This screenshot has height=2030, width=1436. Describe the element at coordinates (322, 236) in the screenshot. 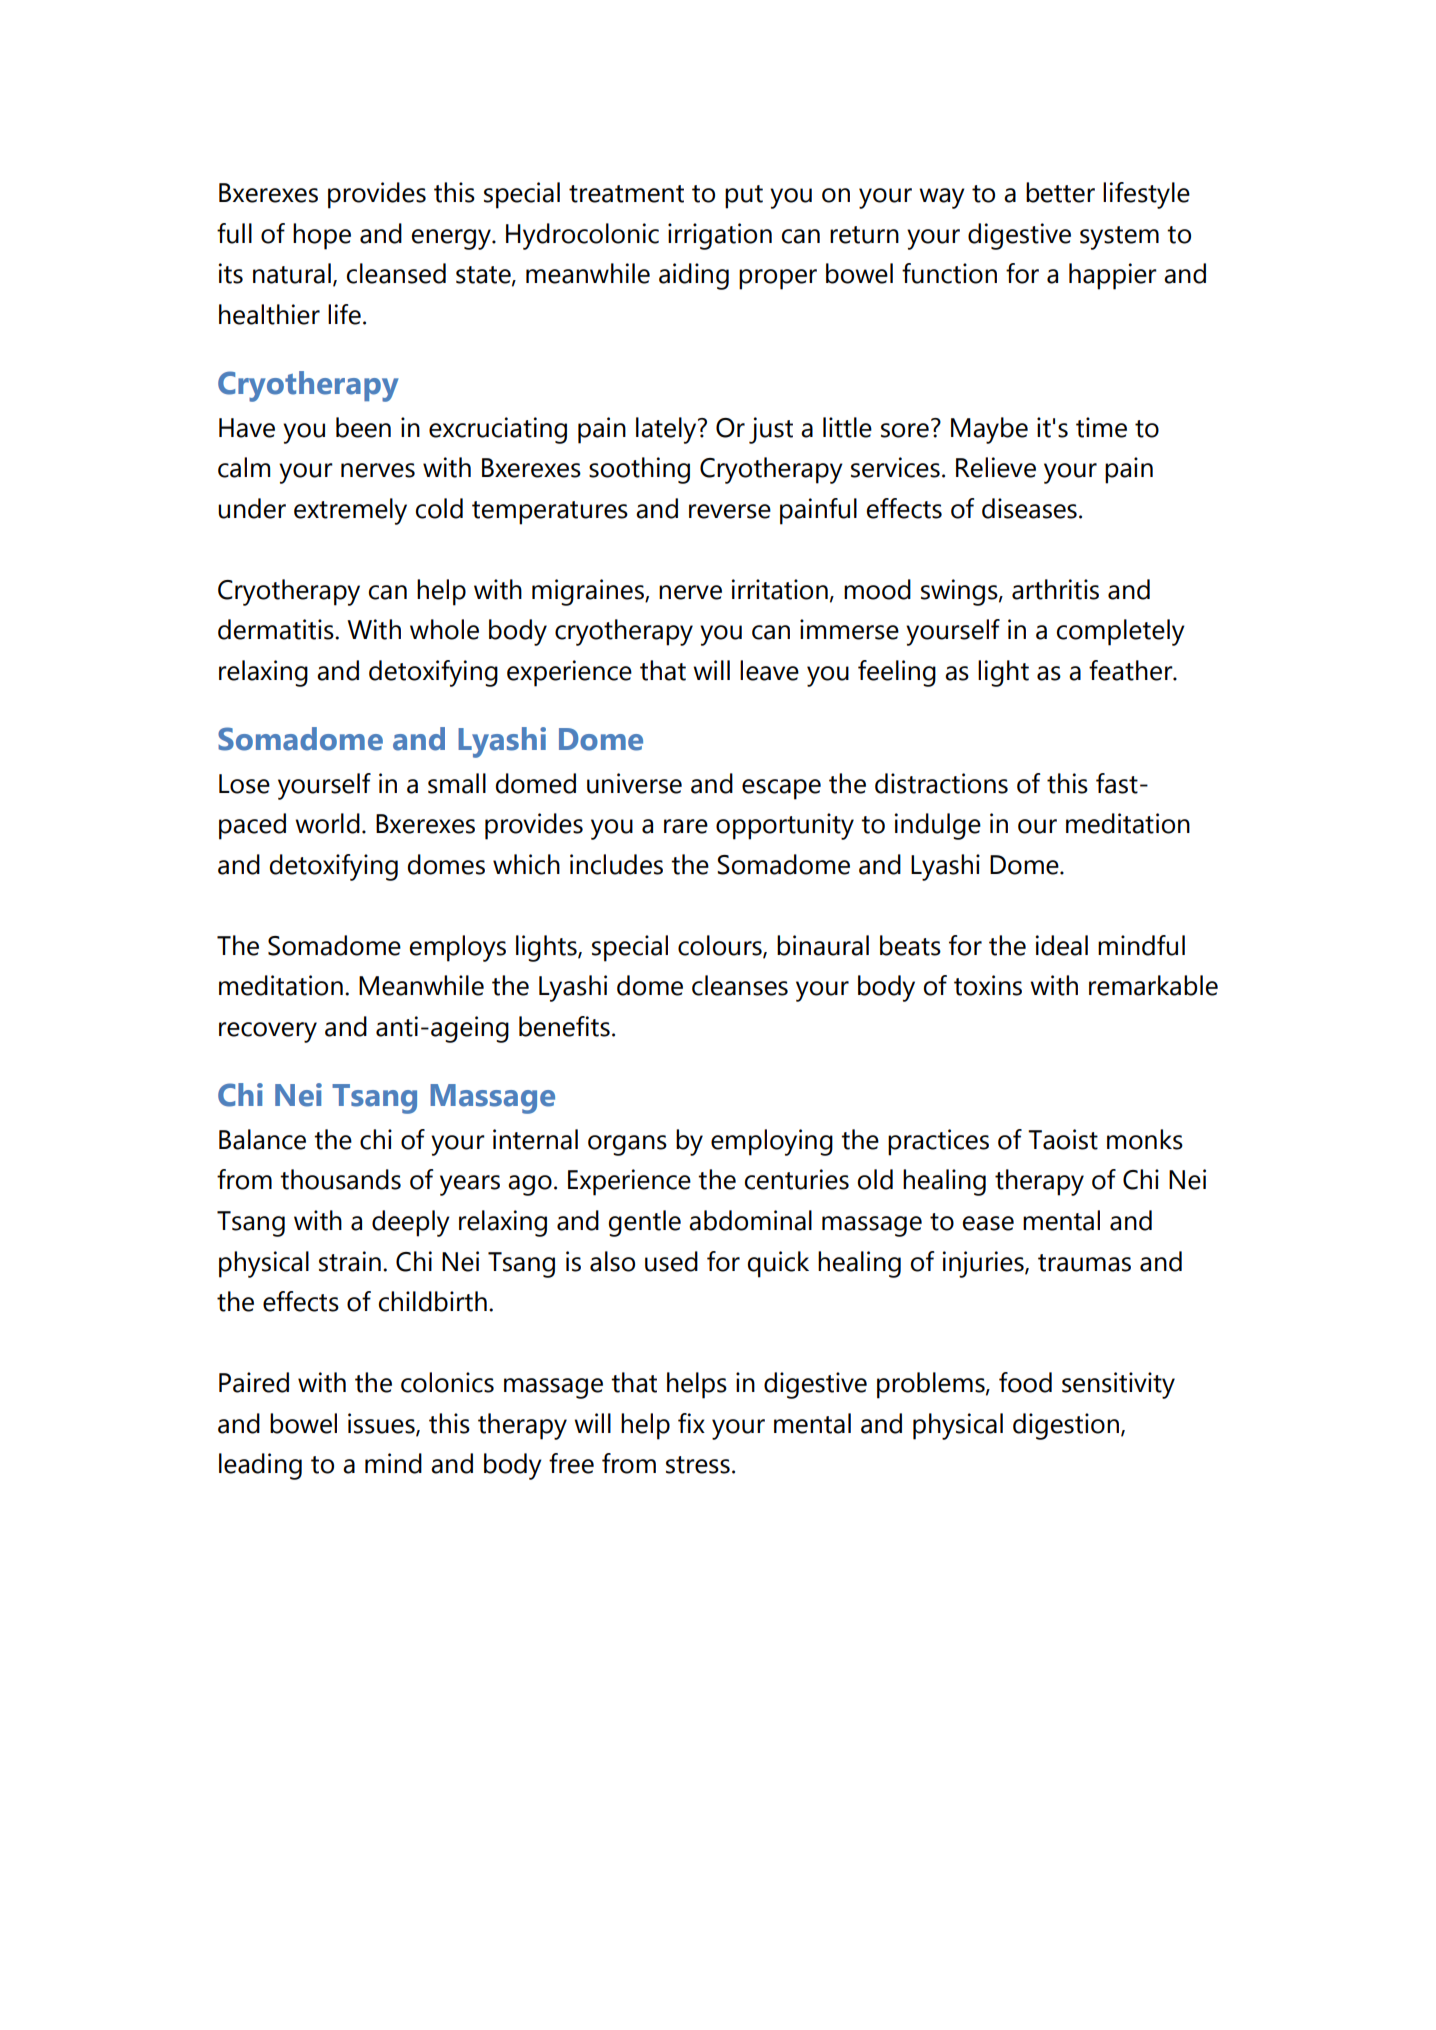

I see `hope` at that location.
